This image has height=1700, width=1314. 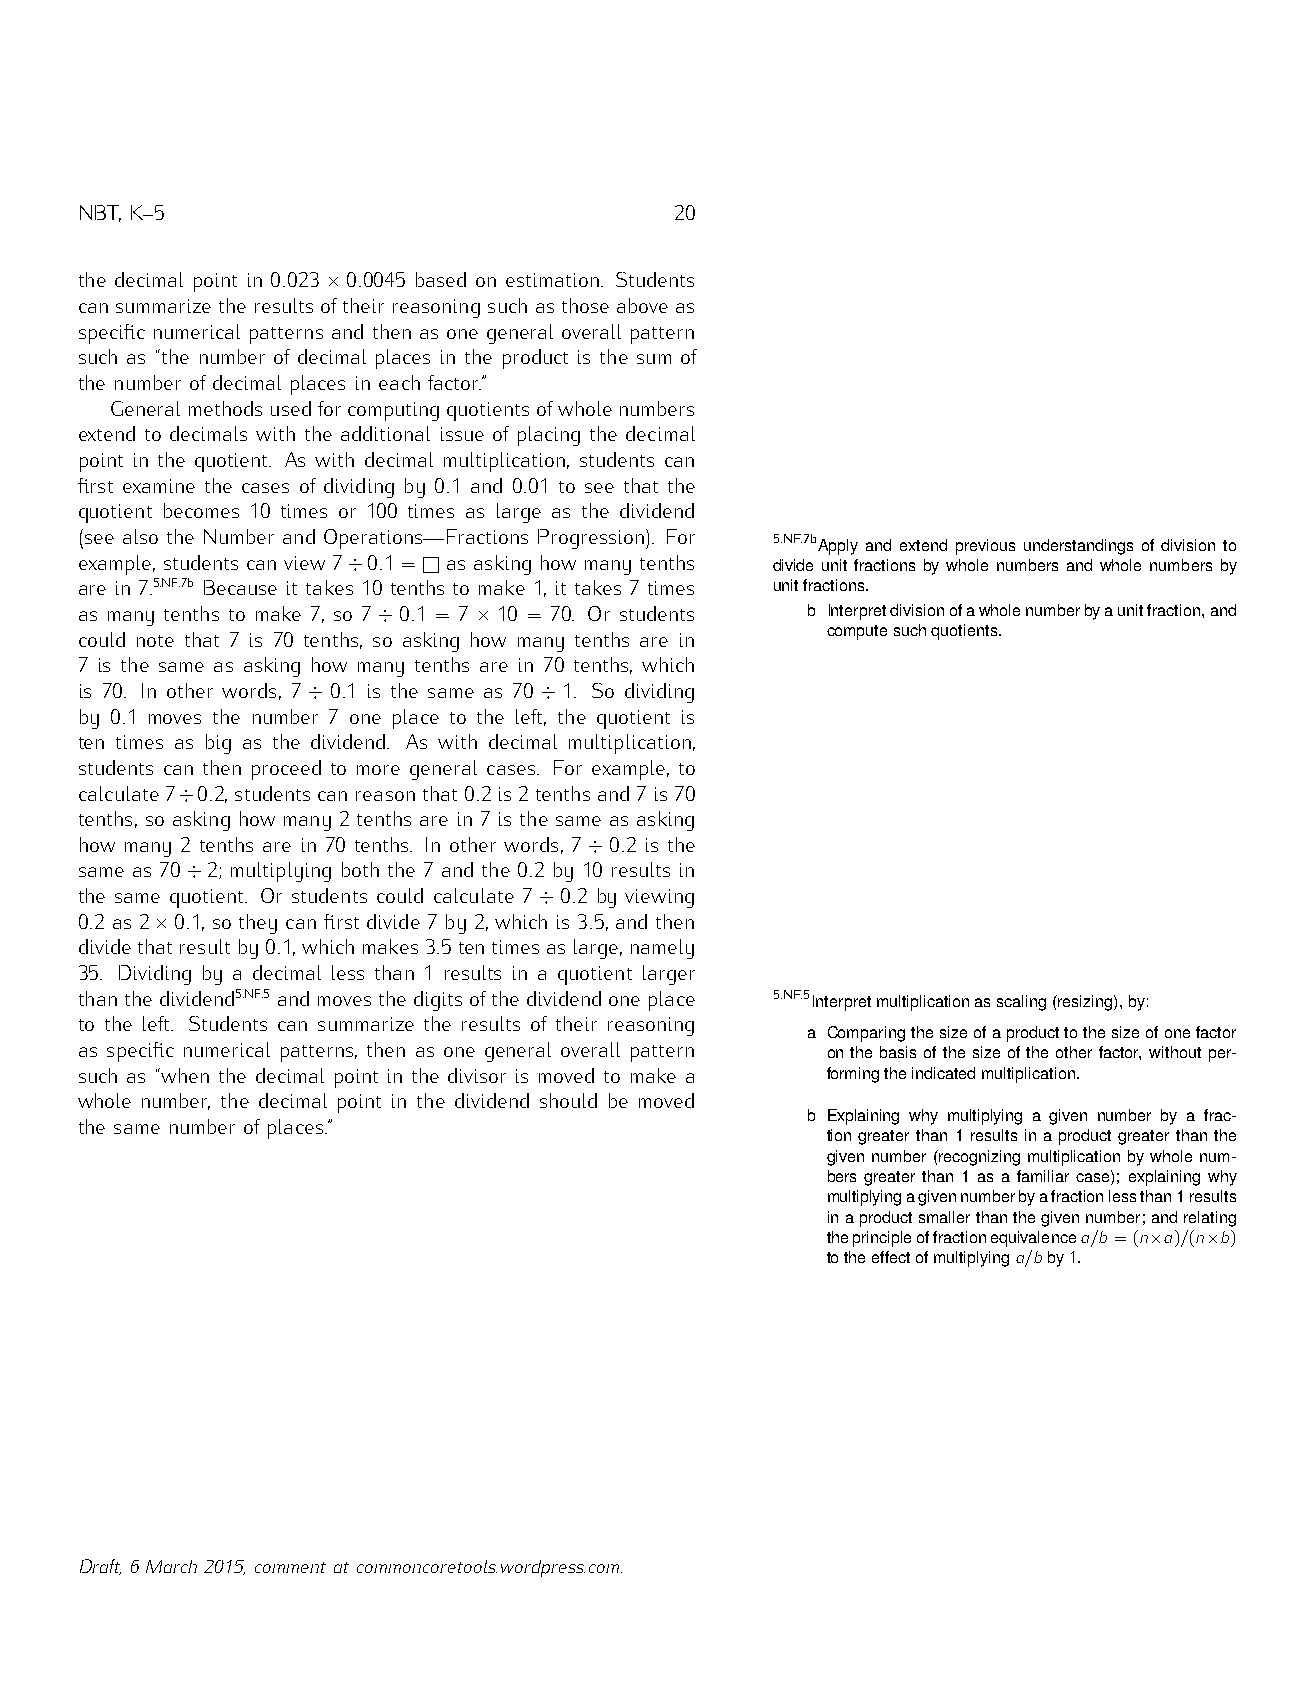 I want to click on previous, so click(x=985, y=547).
